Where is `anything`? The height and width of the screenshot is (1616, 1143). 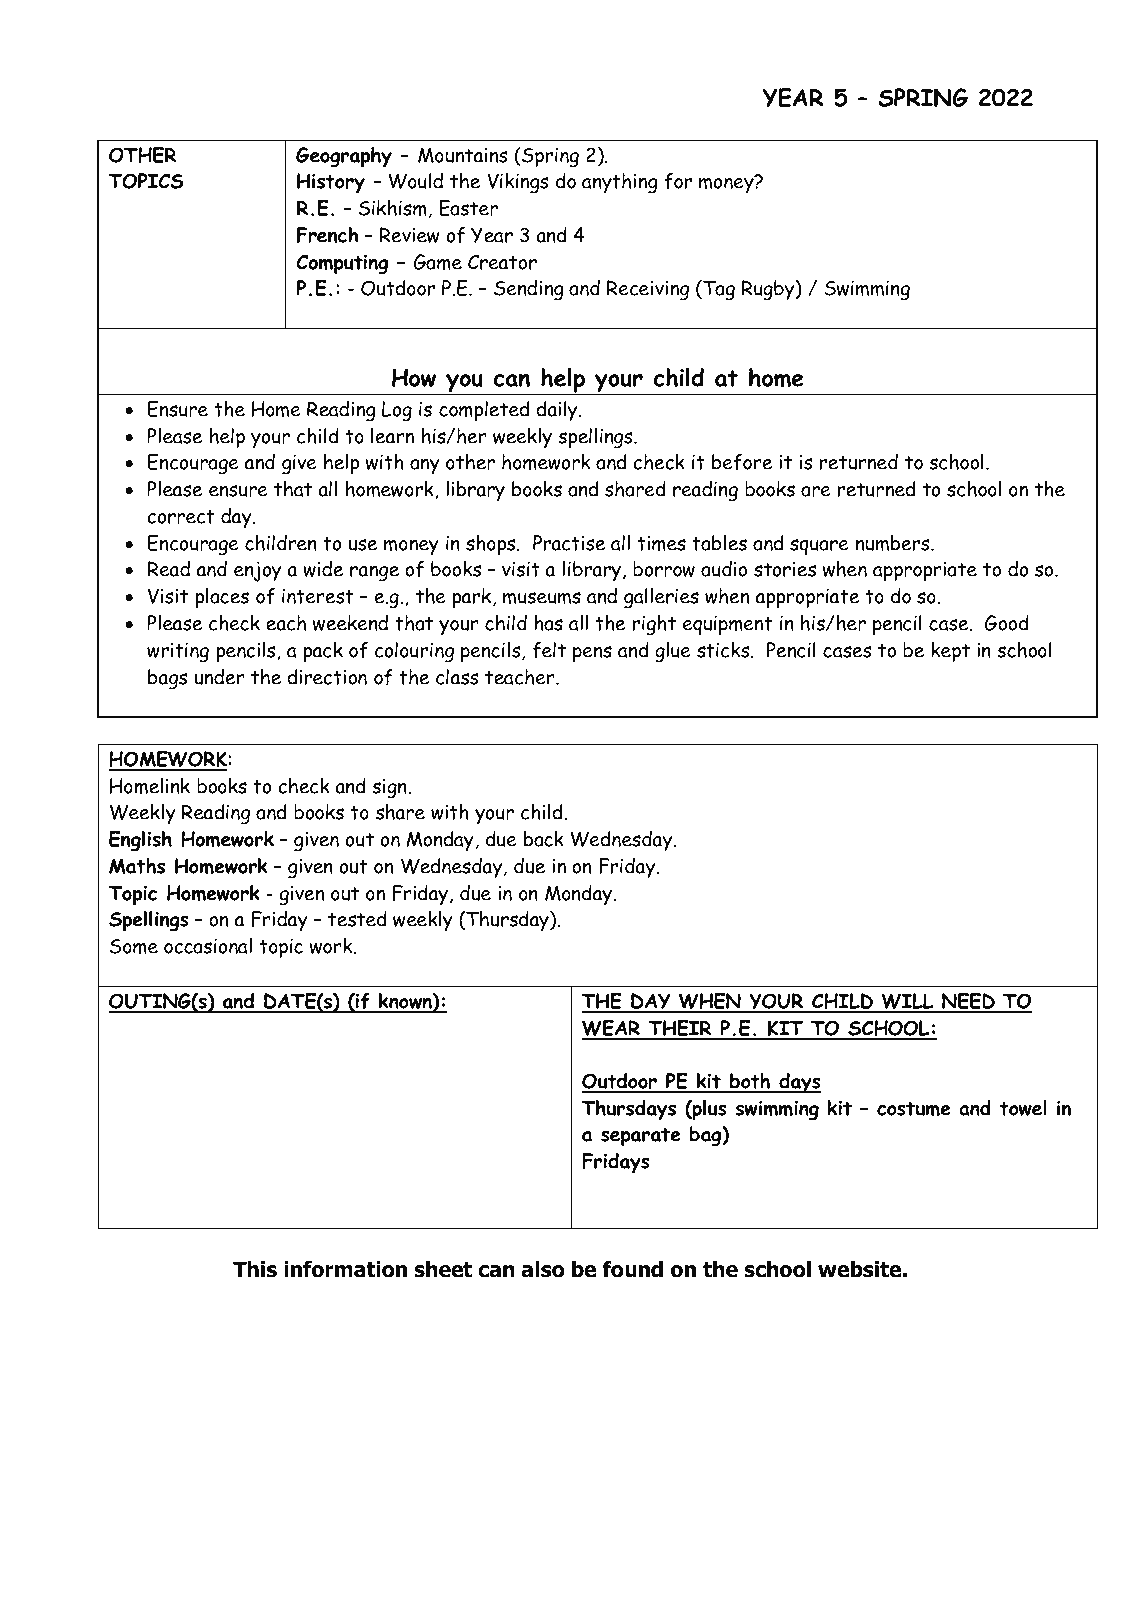
anything is located at coordinates (620, 183).
